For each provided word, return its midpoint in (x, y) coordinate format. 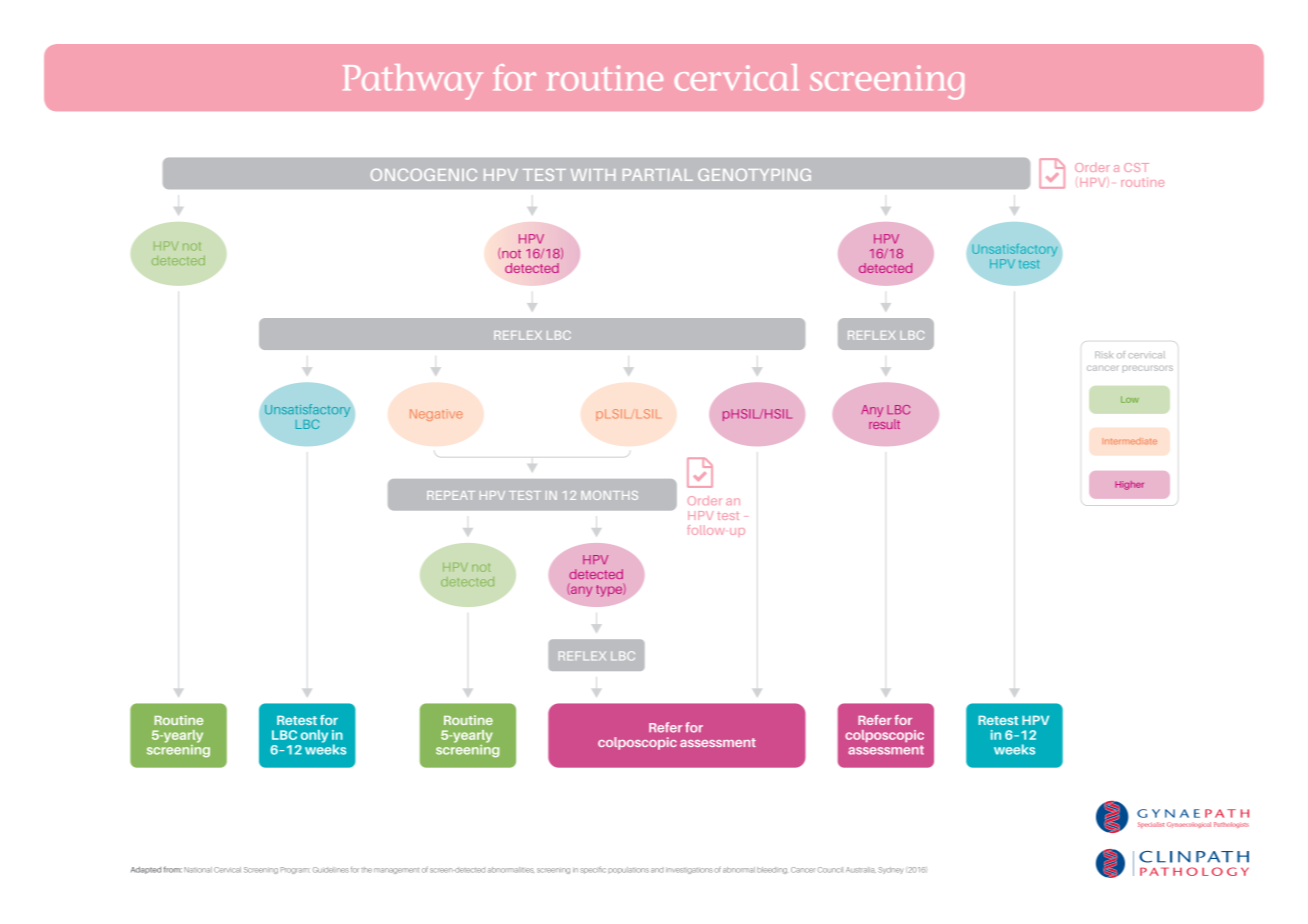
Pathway (413, 82)
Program (295, 870)
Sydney (891, 870)
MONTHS (609, 495)
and (657, 870)
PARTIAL (658, 175)
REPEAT (451, 495)
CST (1136, 167)
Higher (1129, 485)
